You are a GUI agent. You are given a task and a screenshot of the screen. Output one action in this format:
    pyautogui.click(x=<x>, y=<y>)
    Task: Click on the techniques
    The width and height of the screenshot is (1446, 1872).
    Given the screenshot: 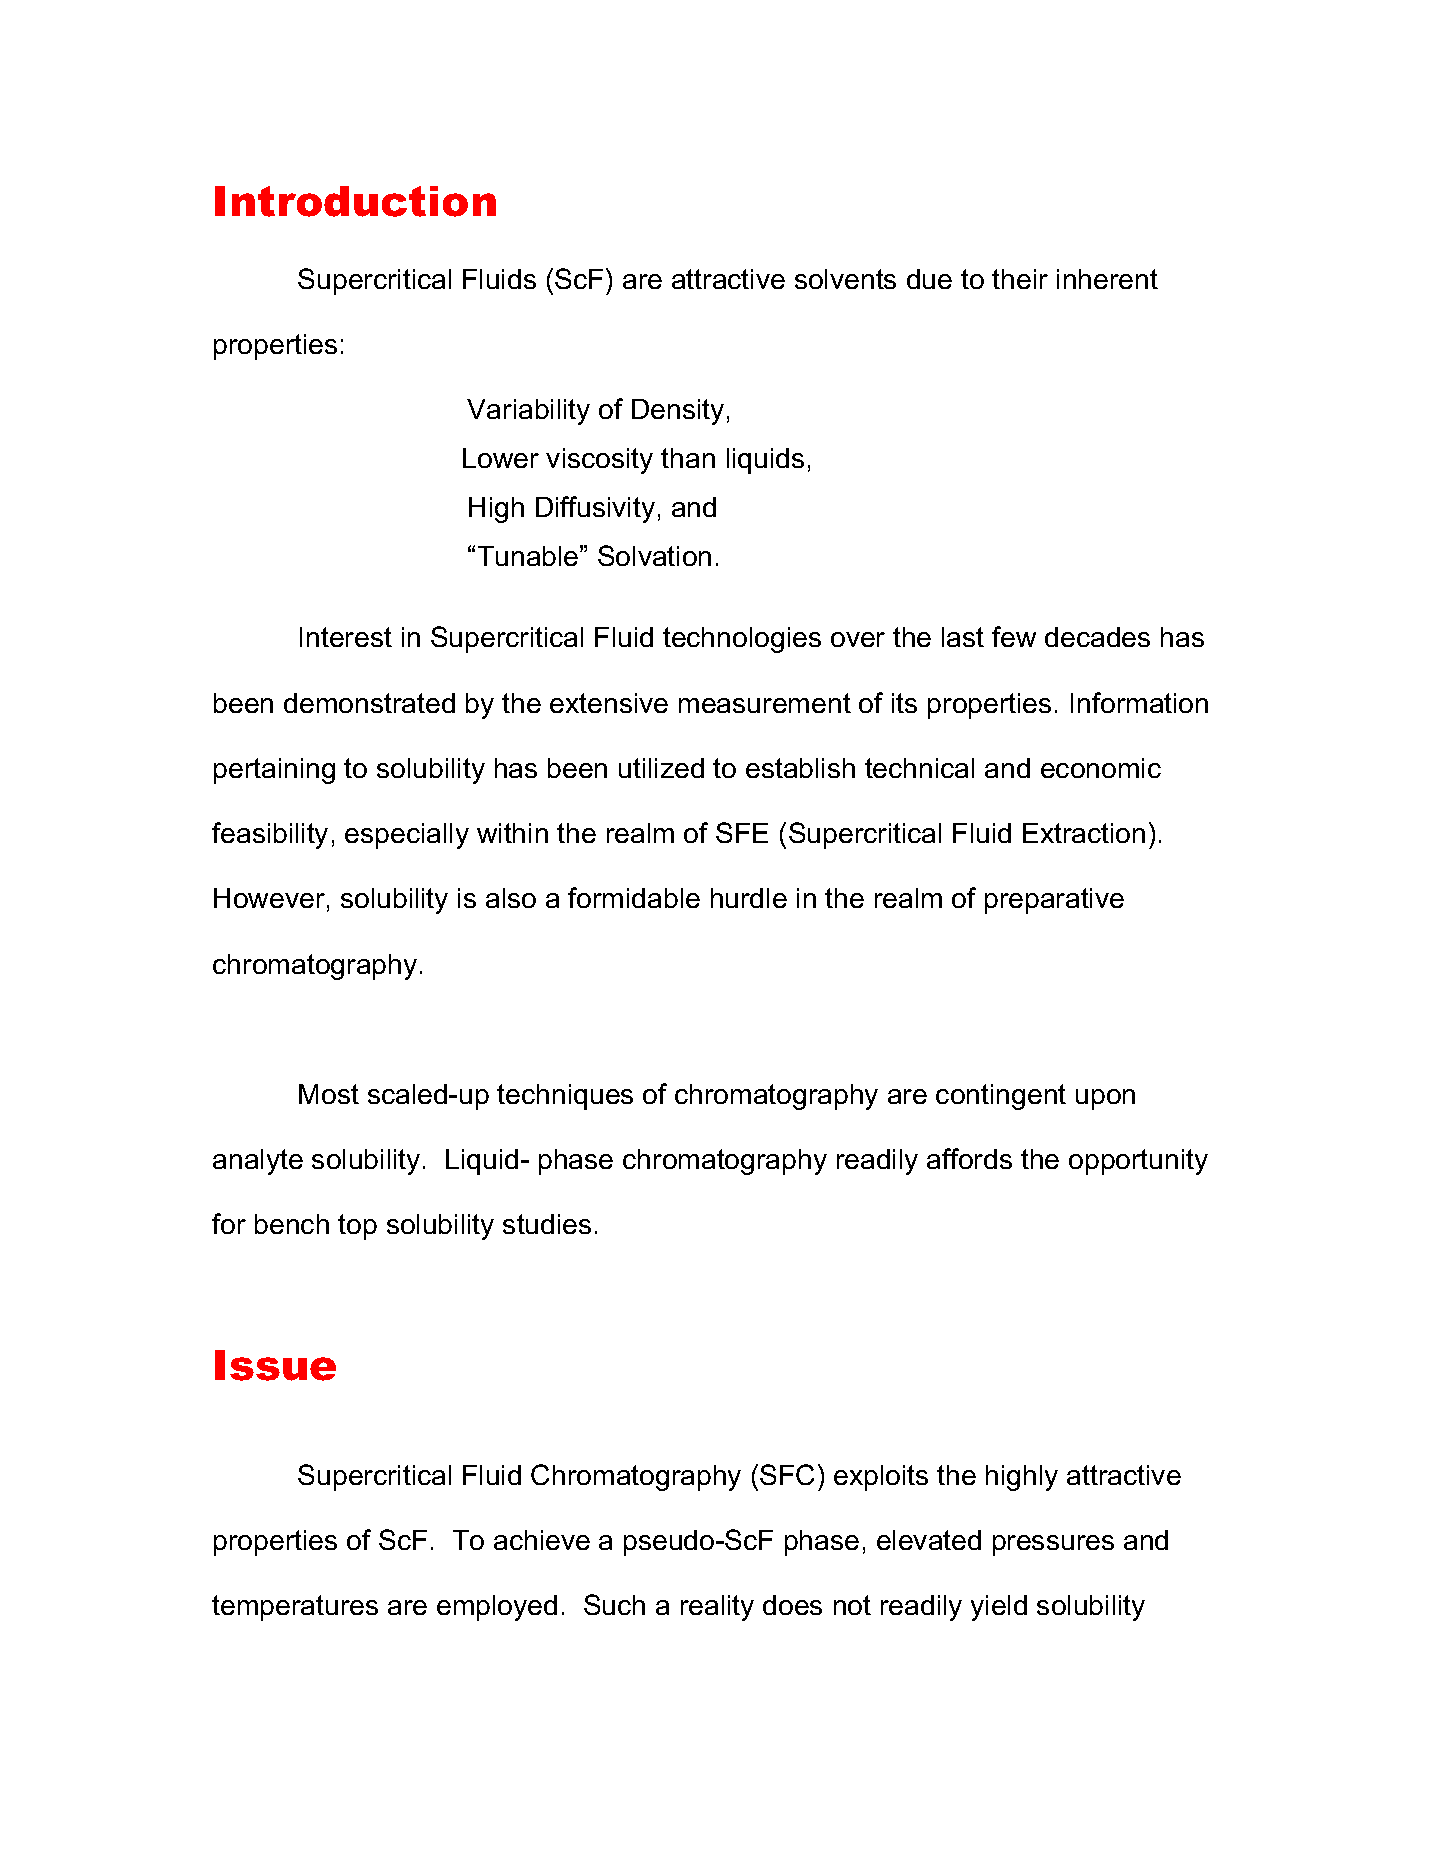 What is the action you would take?
    pyautogui.click(x=565, y=1097)
